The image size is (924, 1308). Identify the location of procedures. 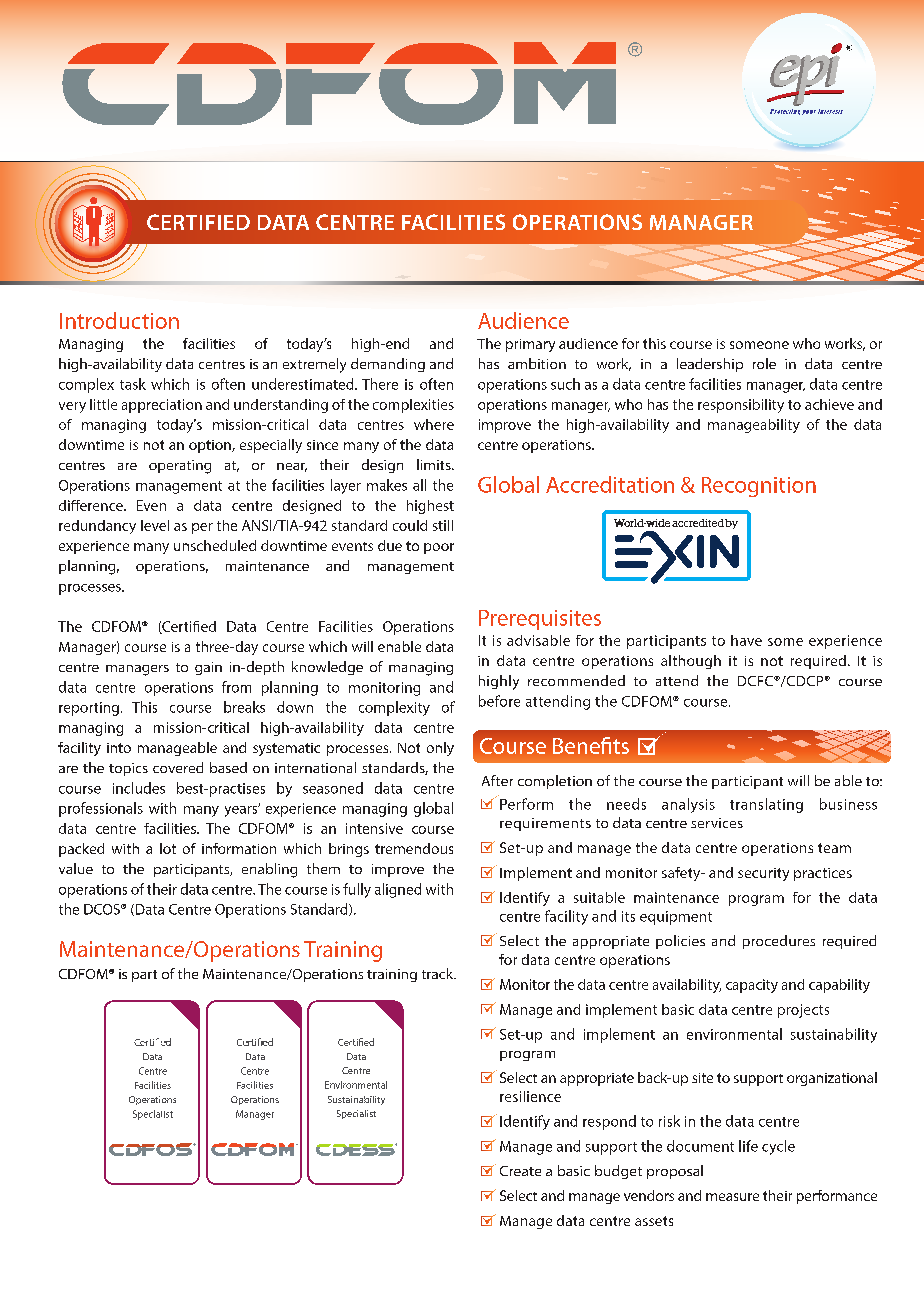
(779, 942).
